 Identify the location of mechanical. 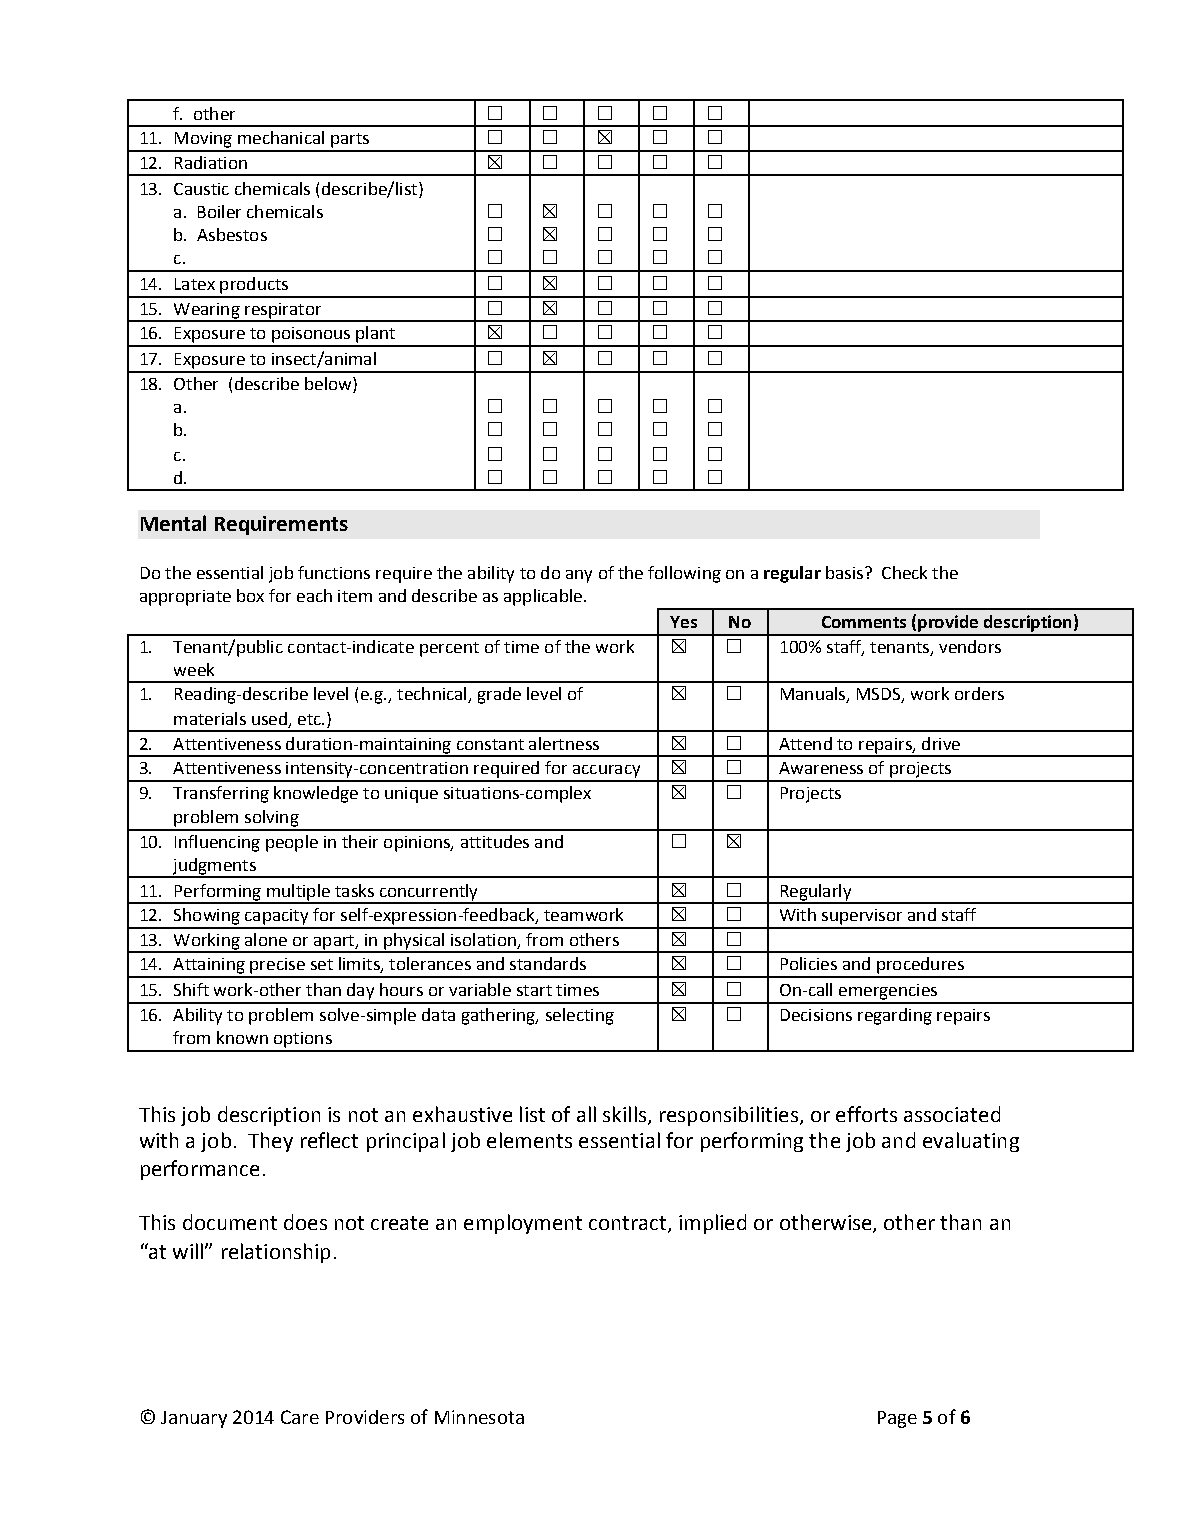
(281, 137).
